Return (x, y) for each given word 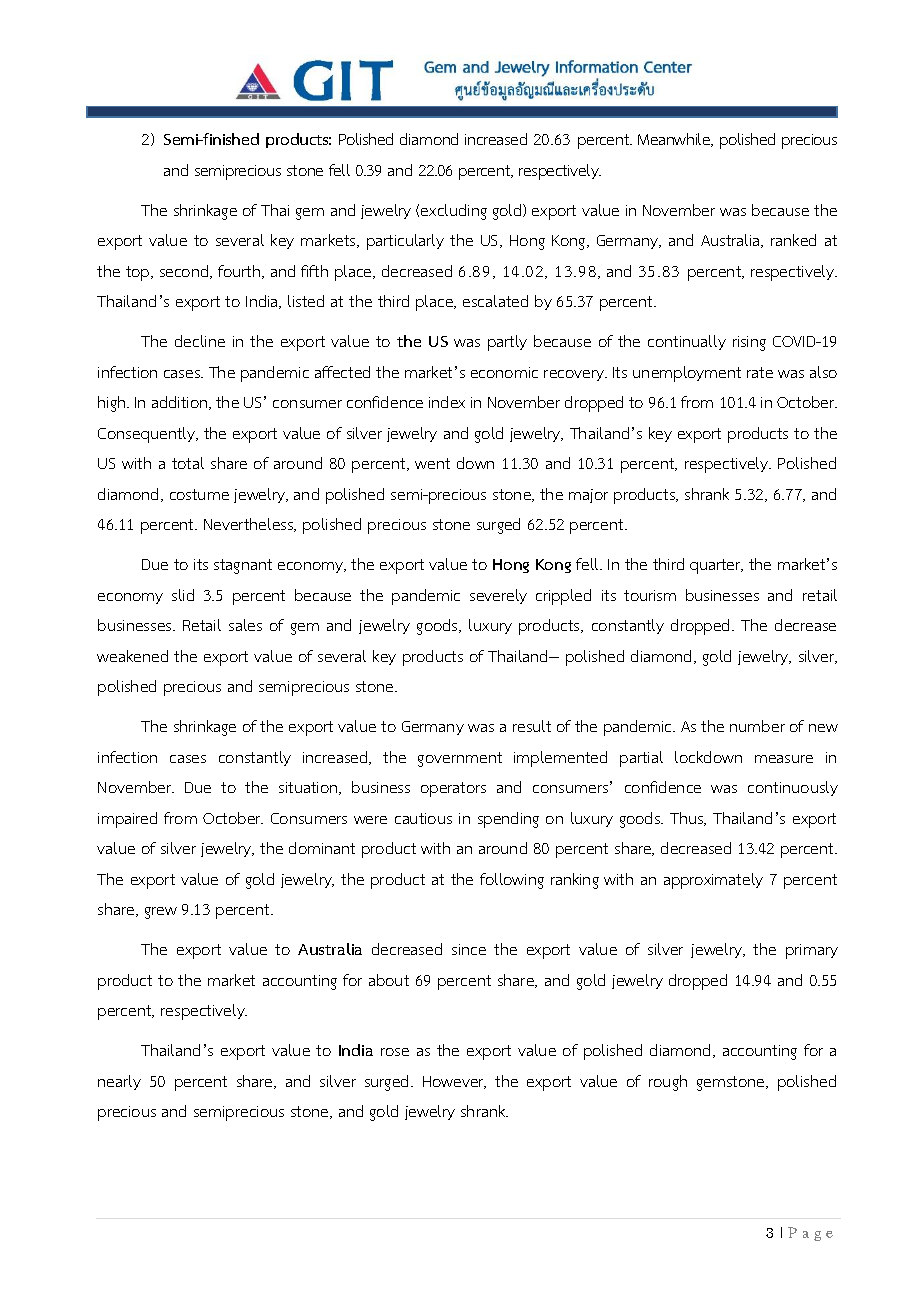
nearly (119, 1082)
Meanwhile (675, 140)
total (188, 463)
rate (760, 372)
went (432, 463)
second (185, 272)
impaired (127, 820)
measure (784, 759)
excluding (454, 212)
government (460, 759)
